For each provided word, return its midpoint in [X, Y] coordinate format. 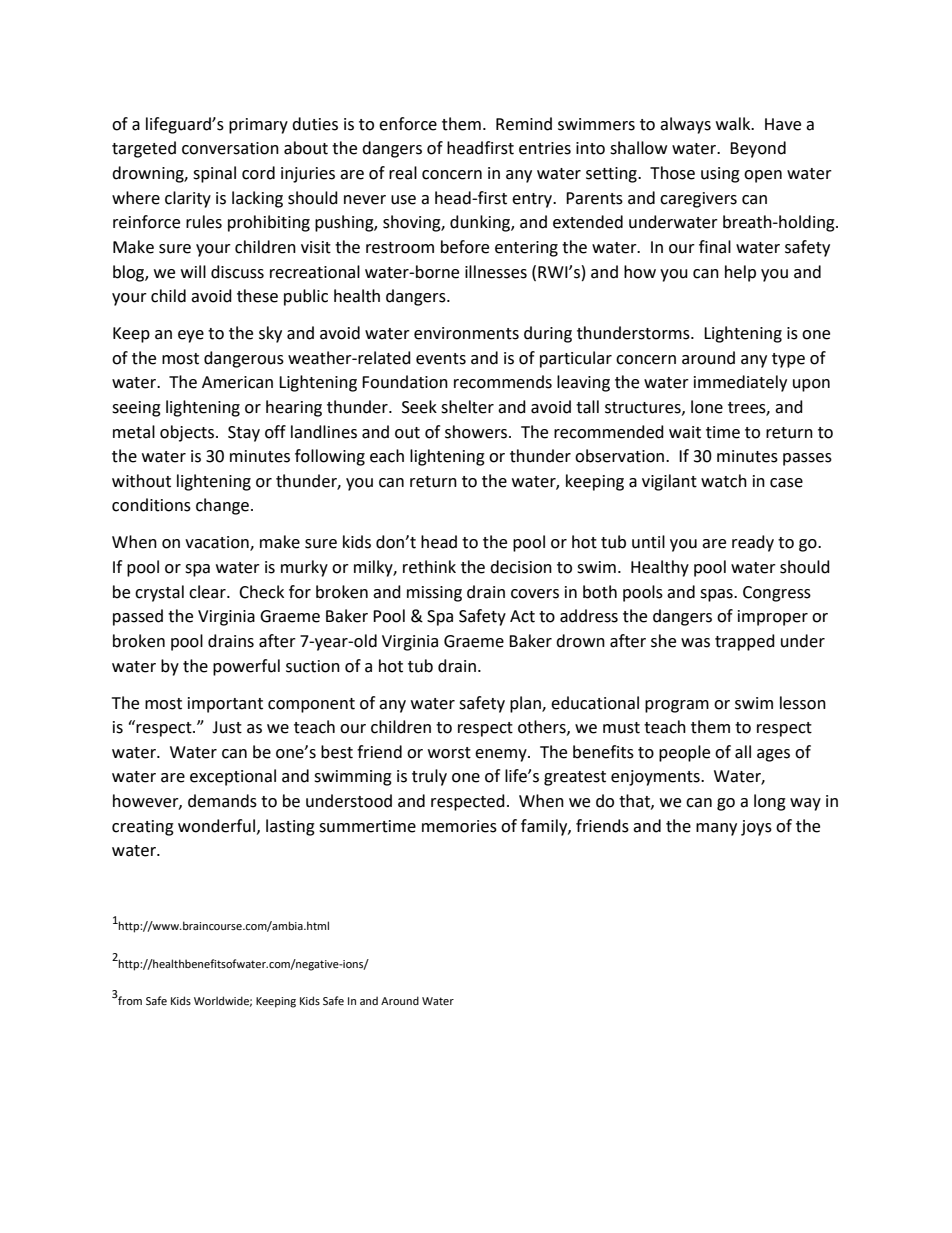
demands [222, 801]
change [222, 506]
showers [477, 432]
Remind [524, 124]
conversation [230, 148]
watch [724, 481]
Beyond [758, 149]
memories [459, 826]
